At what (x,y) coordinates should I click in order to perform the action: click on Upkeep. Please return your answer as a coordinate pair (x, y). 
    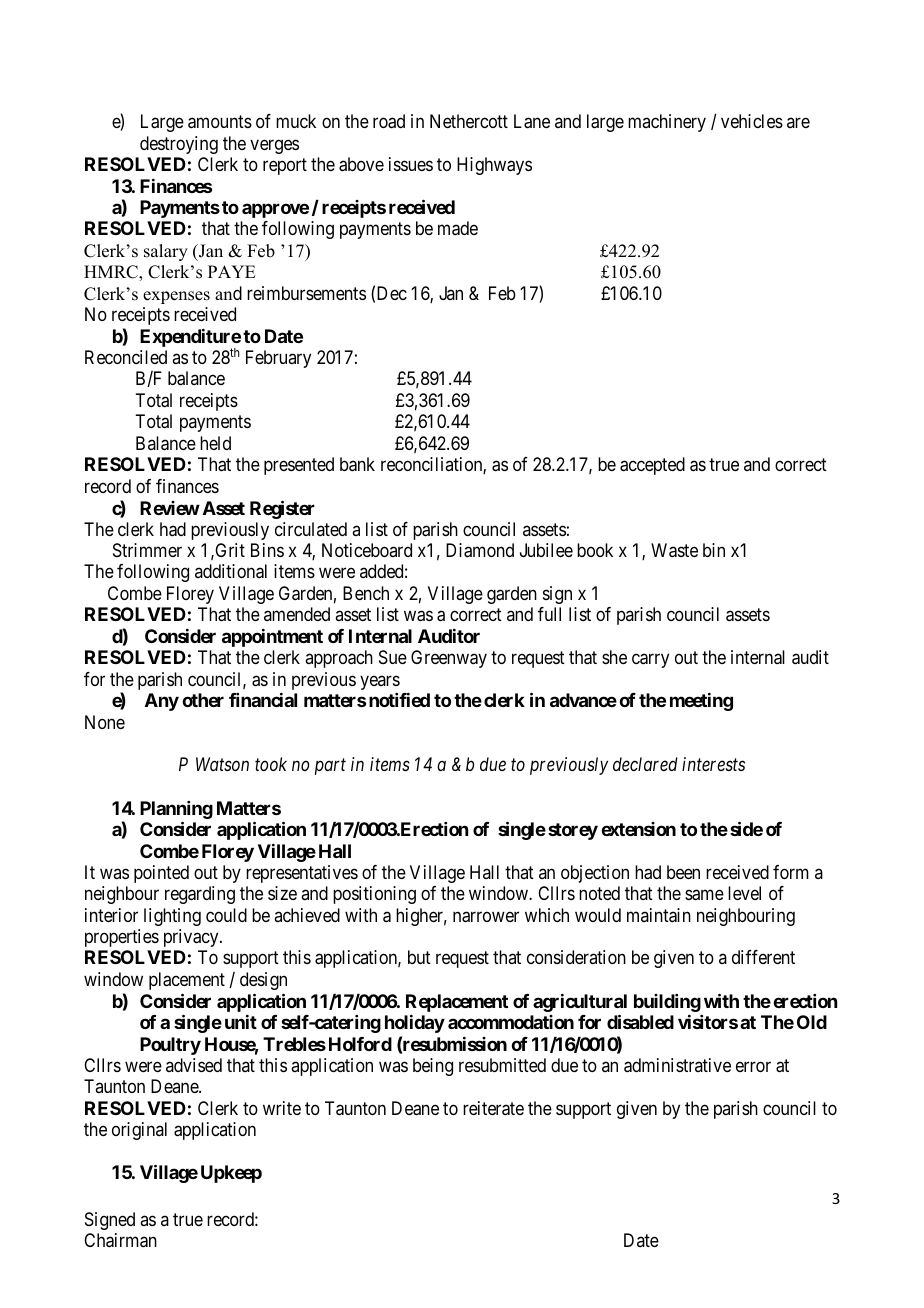
    Looking at the image, I should click on (231, 1174).
